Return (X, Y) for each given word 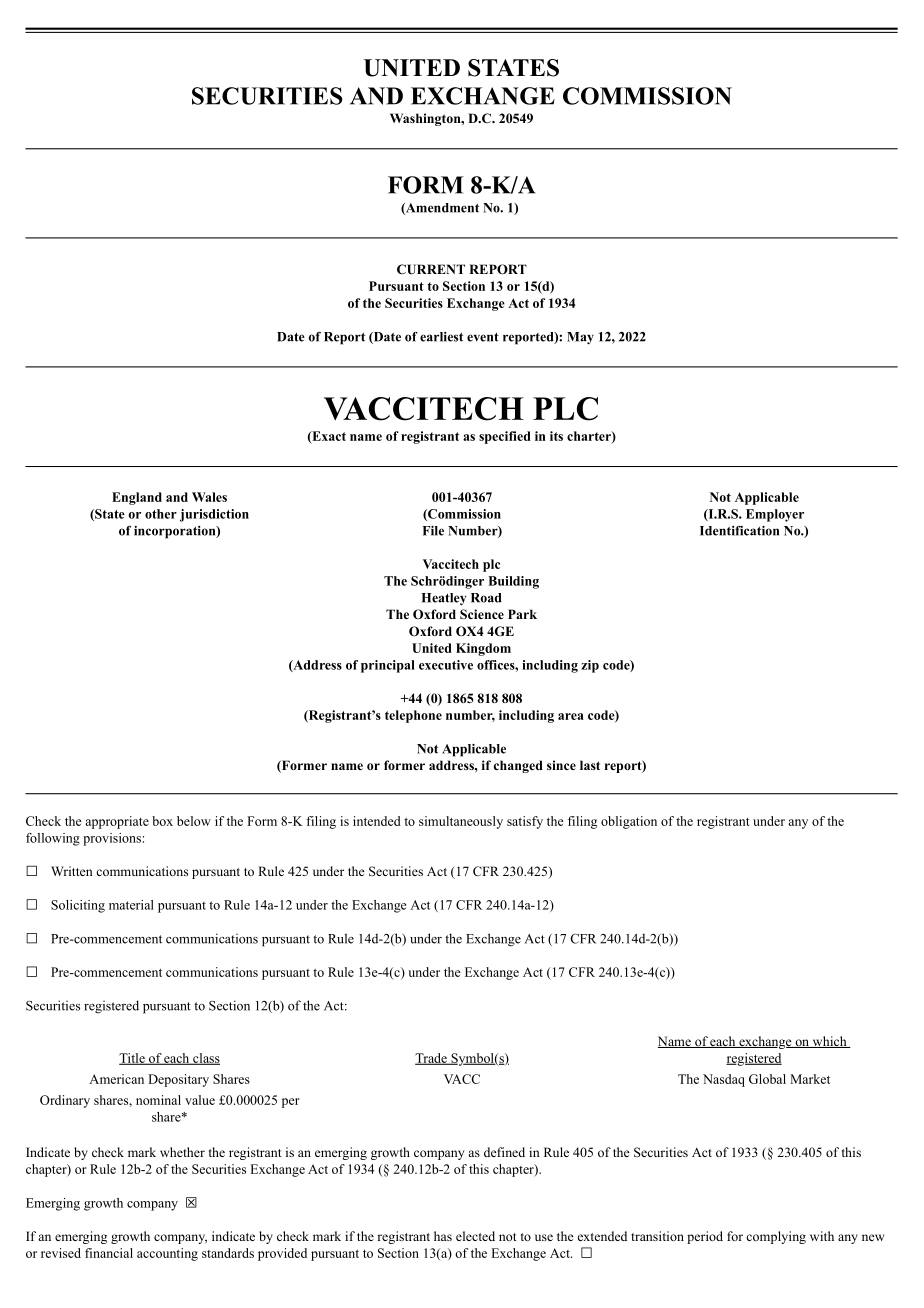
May (580, 338)
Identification (739, 531)
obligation (629, 822)
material (131, 905)
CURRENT (431, 269)
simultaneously (461, 822)
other (161, 514)
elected (475, 1236)
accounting (167, 1254)
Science (482, 614)
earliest (441, 337)
